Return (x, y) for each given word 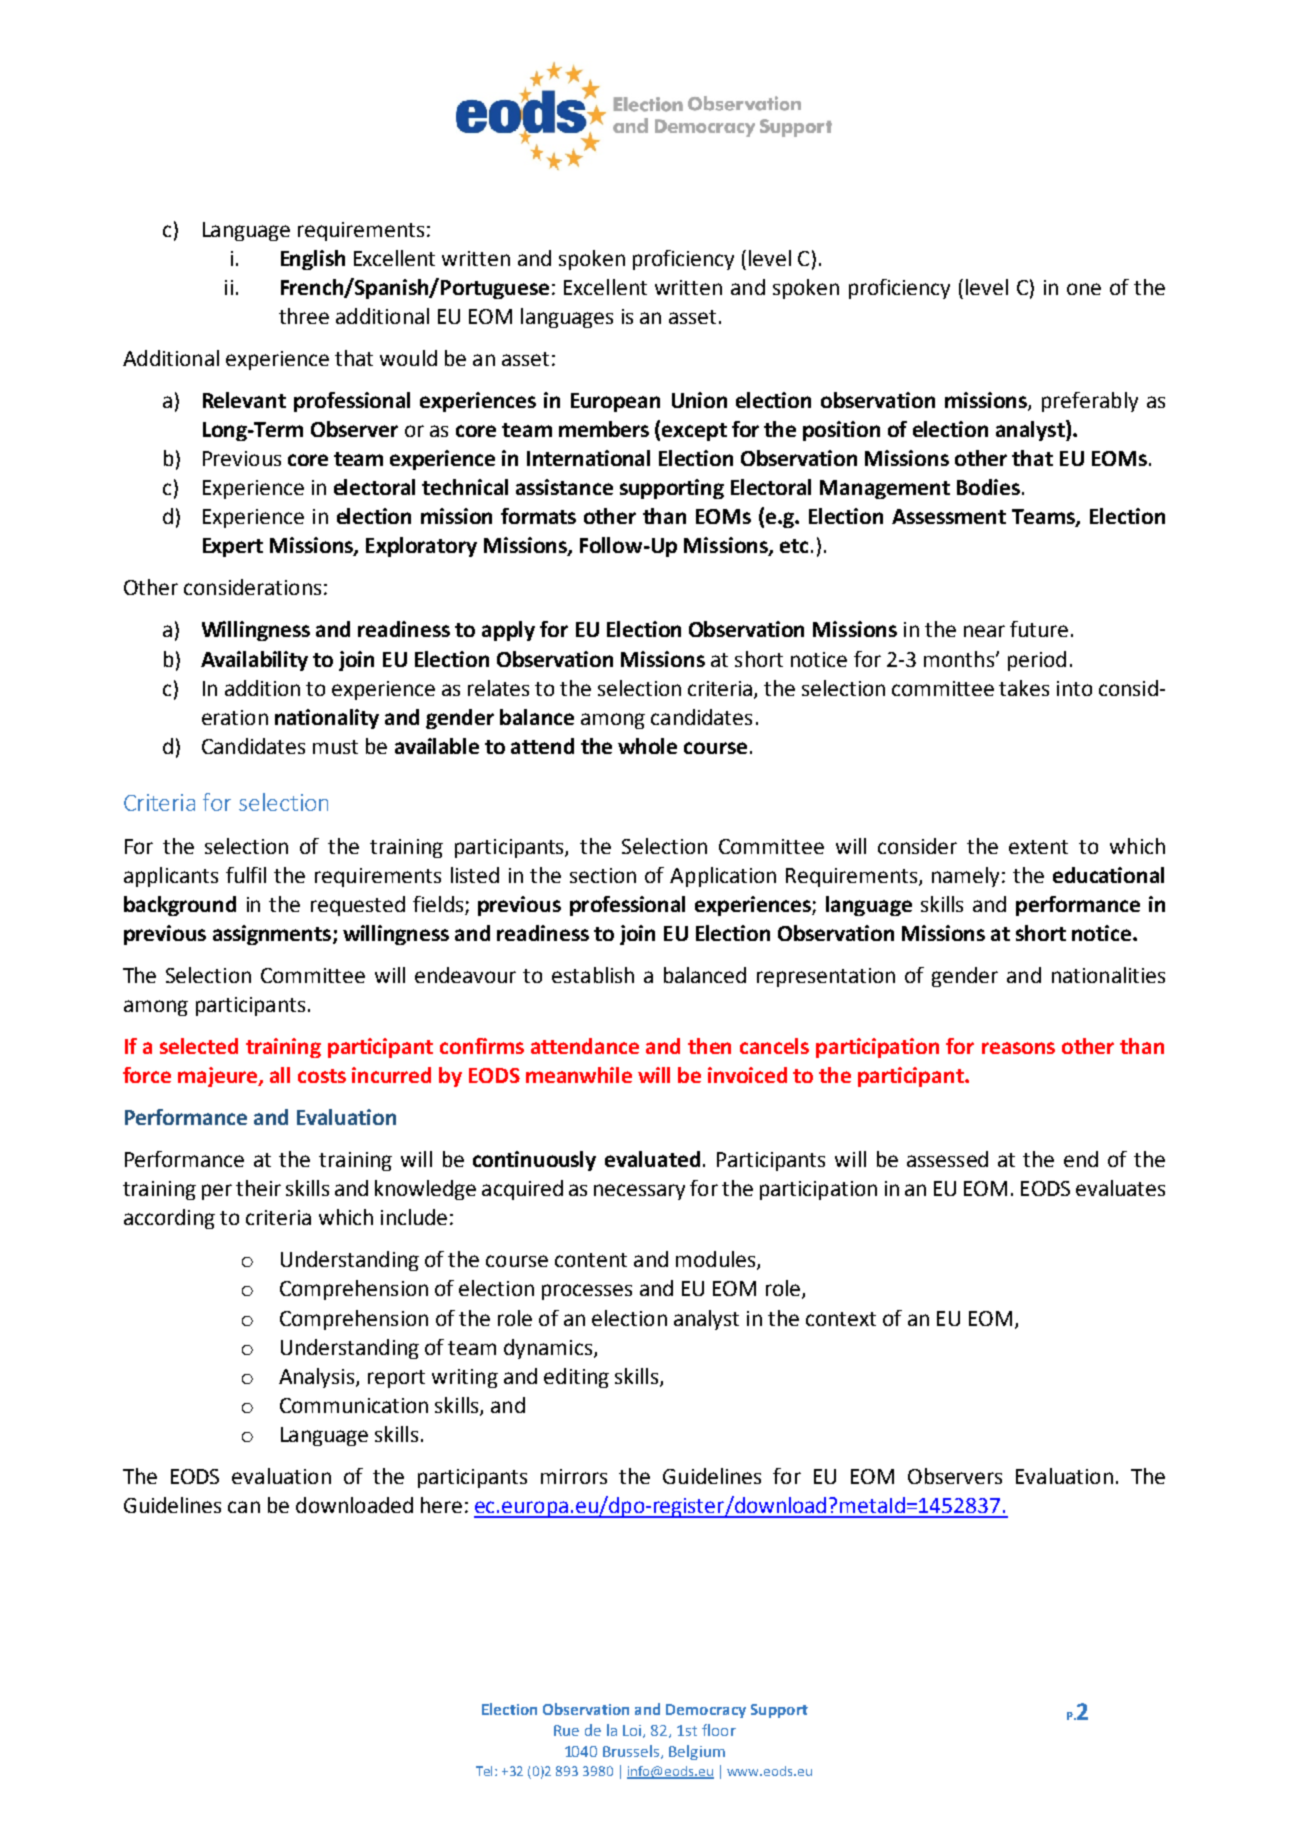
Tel (486, 1771)
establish (593, 975)
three (304, 316)
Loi (633, 1731)
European (615, 402)
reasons (1018, 1048)
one (1084, 289)
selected (199, 1046)
